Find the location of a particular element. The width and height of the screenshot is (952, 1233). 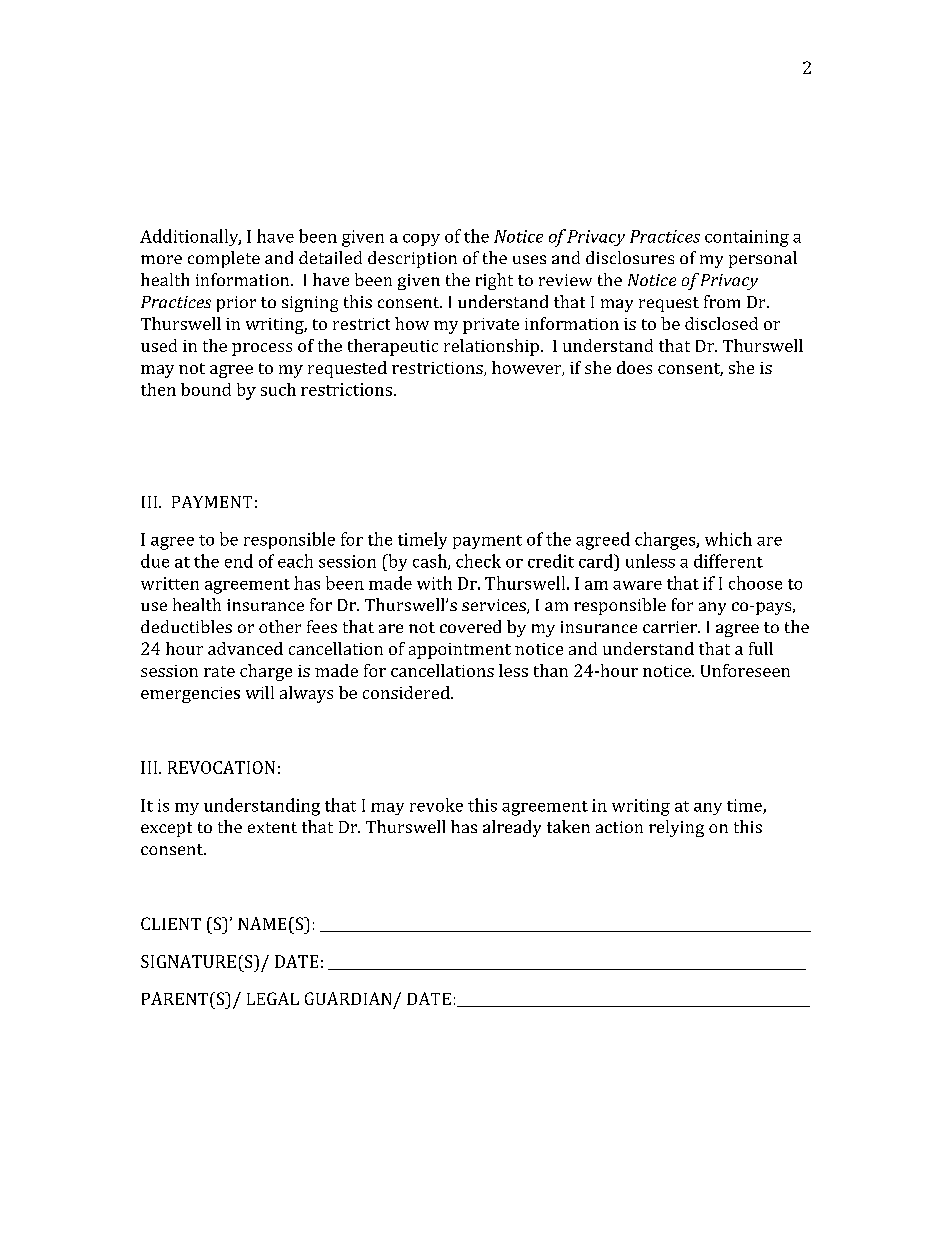

does is located at coordinates (634, 367).
